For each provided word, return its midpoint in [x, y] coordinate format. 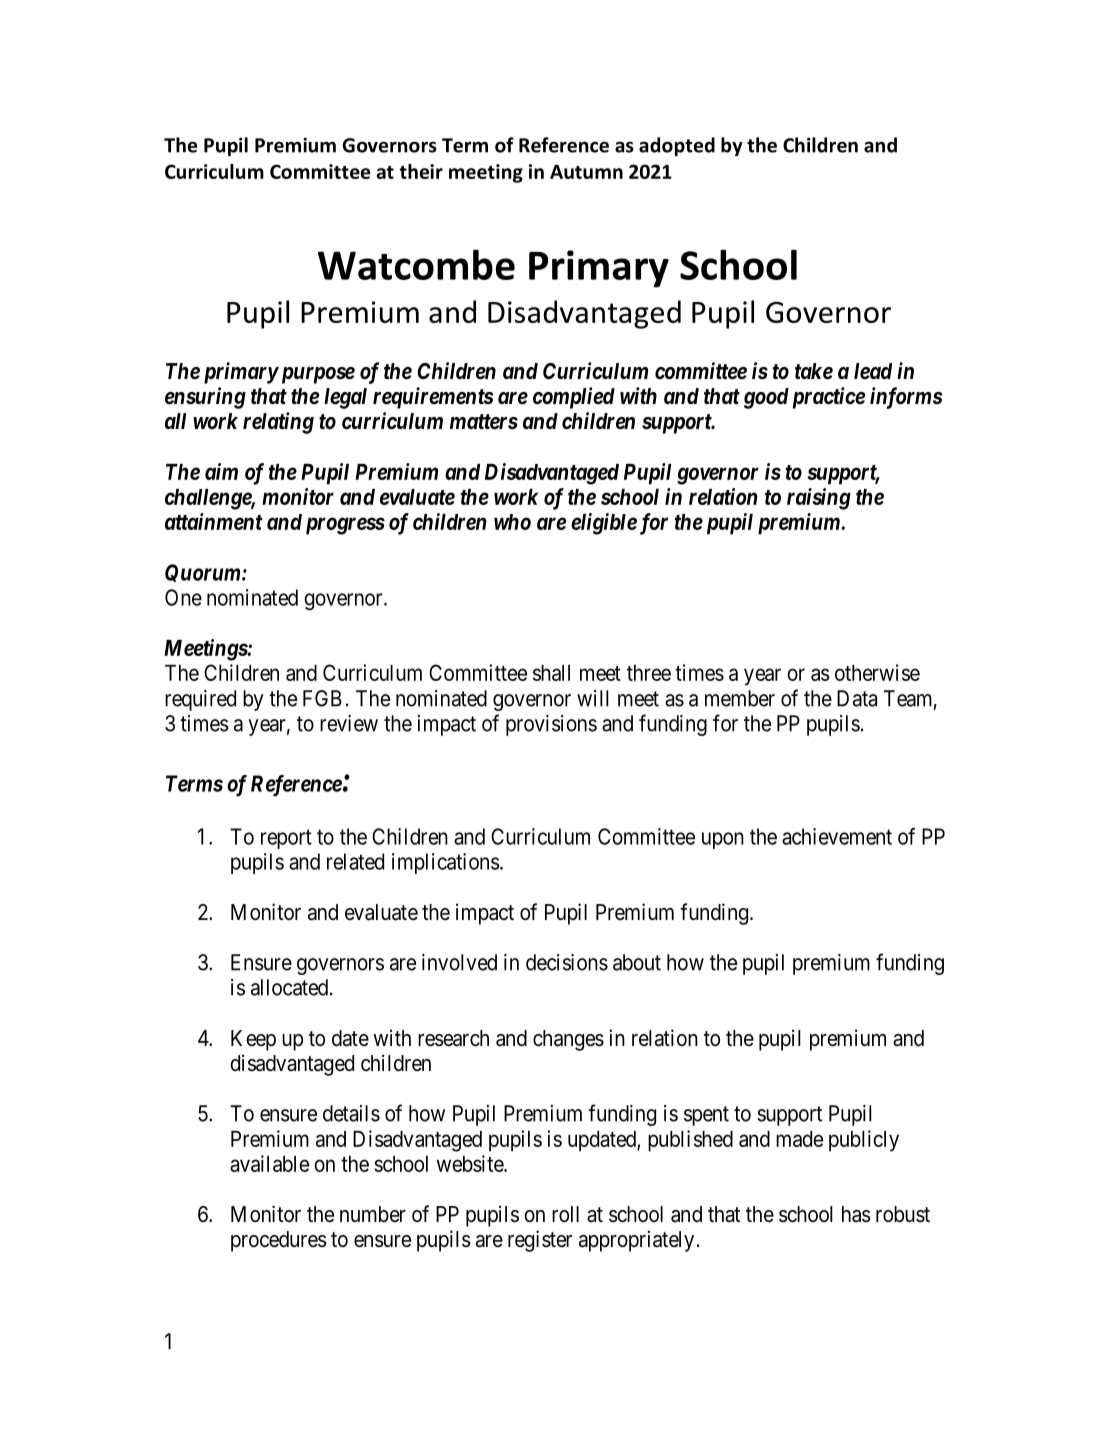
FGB [322, 698]
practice [829, 398]
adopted [677, 146]
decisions [567, 962]
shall [551, 673]
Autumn [586, 172]
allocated [291, 987]
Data [857, 698]
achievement [837, 836]
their [421, 171]
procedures [279, 1241]
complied [574, 398]
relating [278, 423]
